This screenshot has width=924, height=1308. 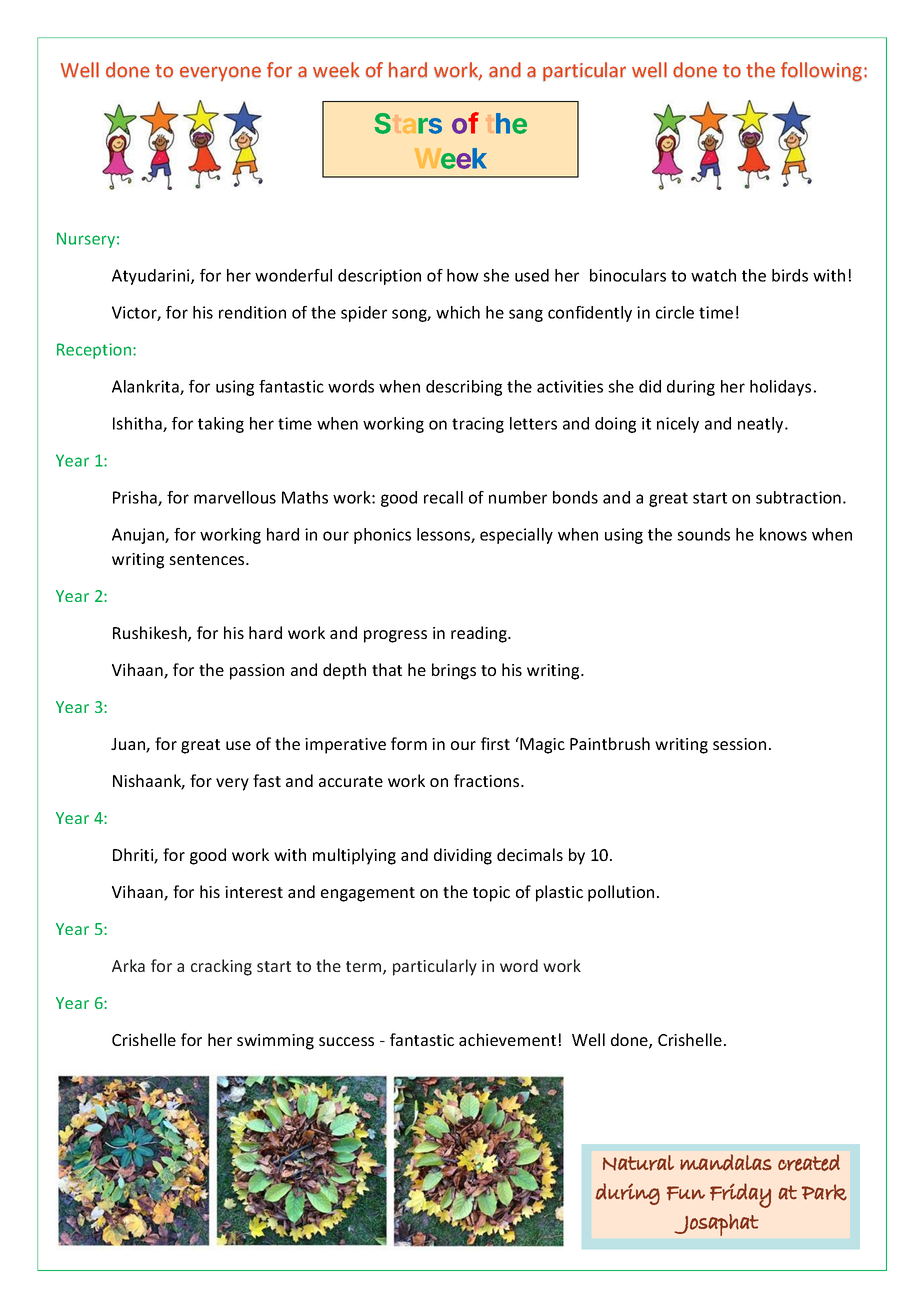 What do you see at coordinates (762, 425) in the screenshot?
I see `neatly` at bounding box center [762, 425].
